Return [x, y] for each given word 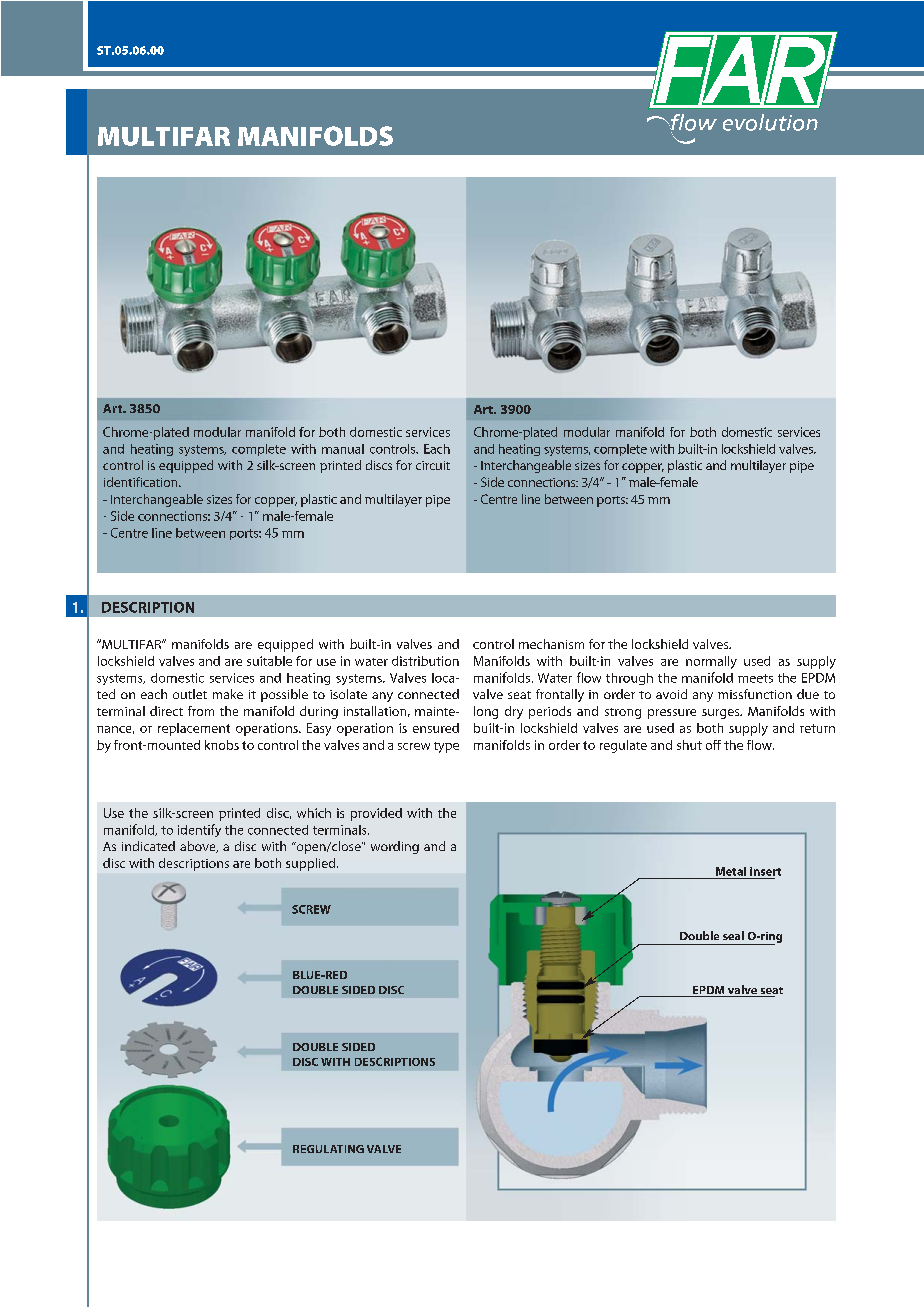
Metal [731, 871]
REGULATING [328, 1149]
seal [733, 935]
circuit [433, 465]
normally [711, 662]
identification [142, 482]
